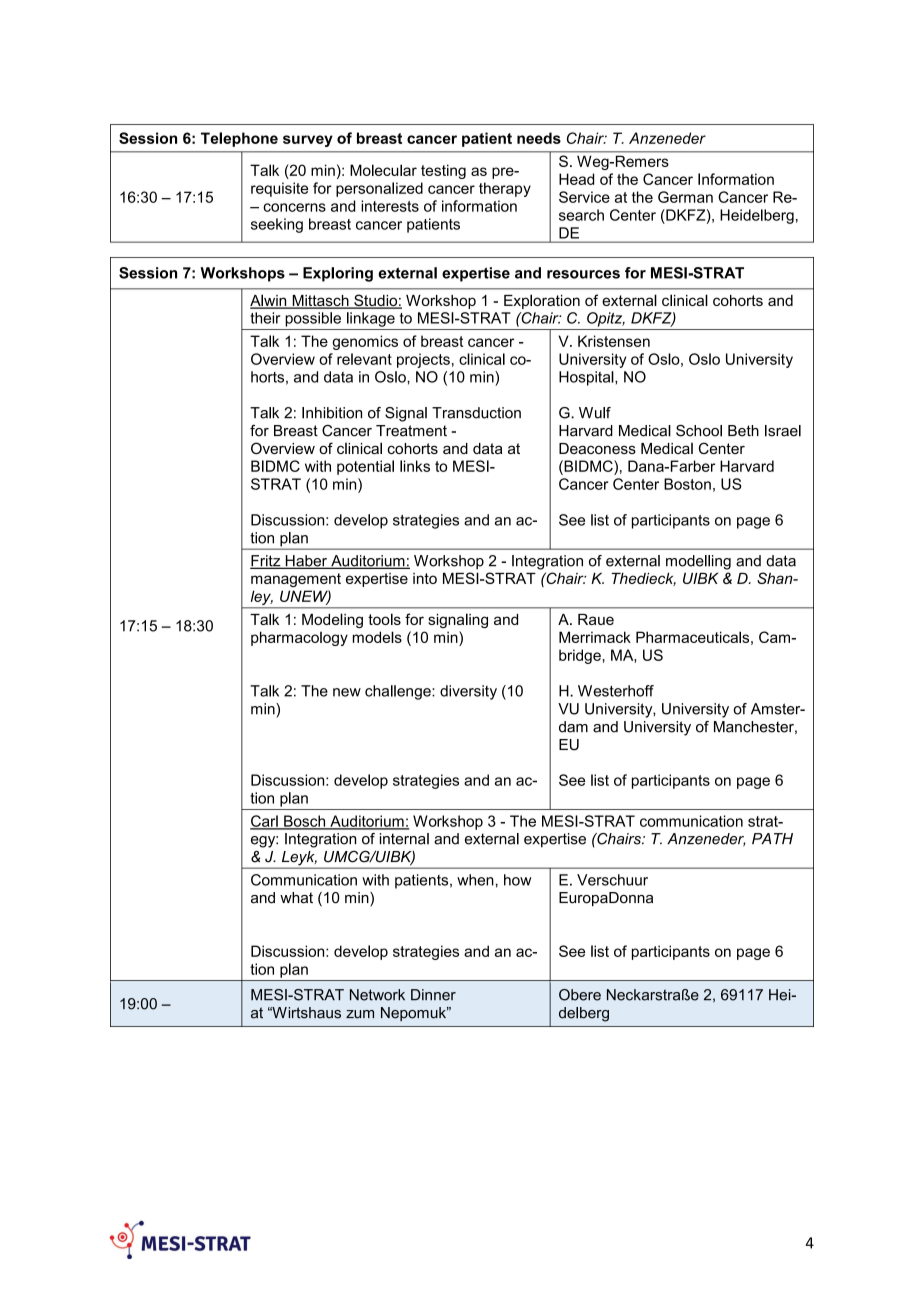  Describe the element at coordinates (772, 838) in the page. I see `PATH` at that location.
